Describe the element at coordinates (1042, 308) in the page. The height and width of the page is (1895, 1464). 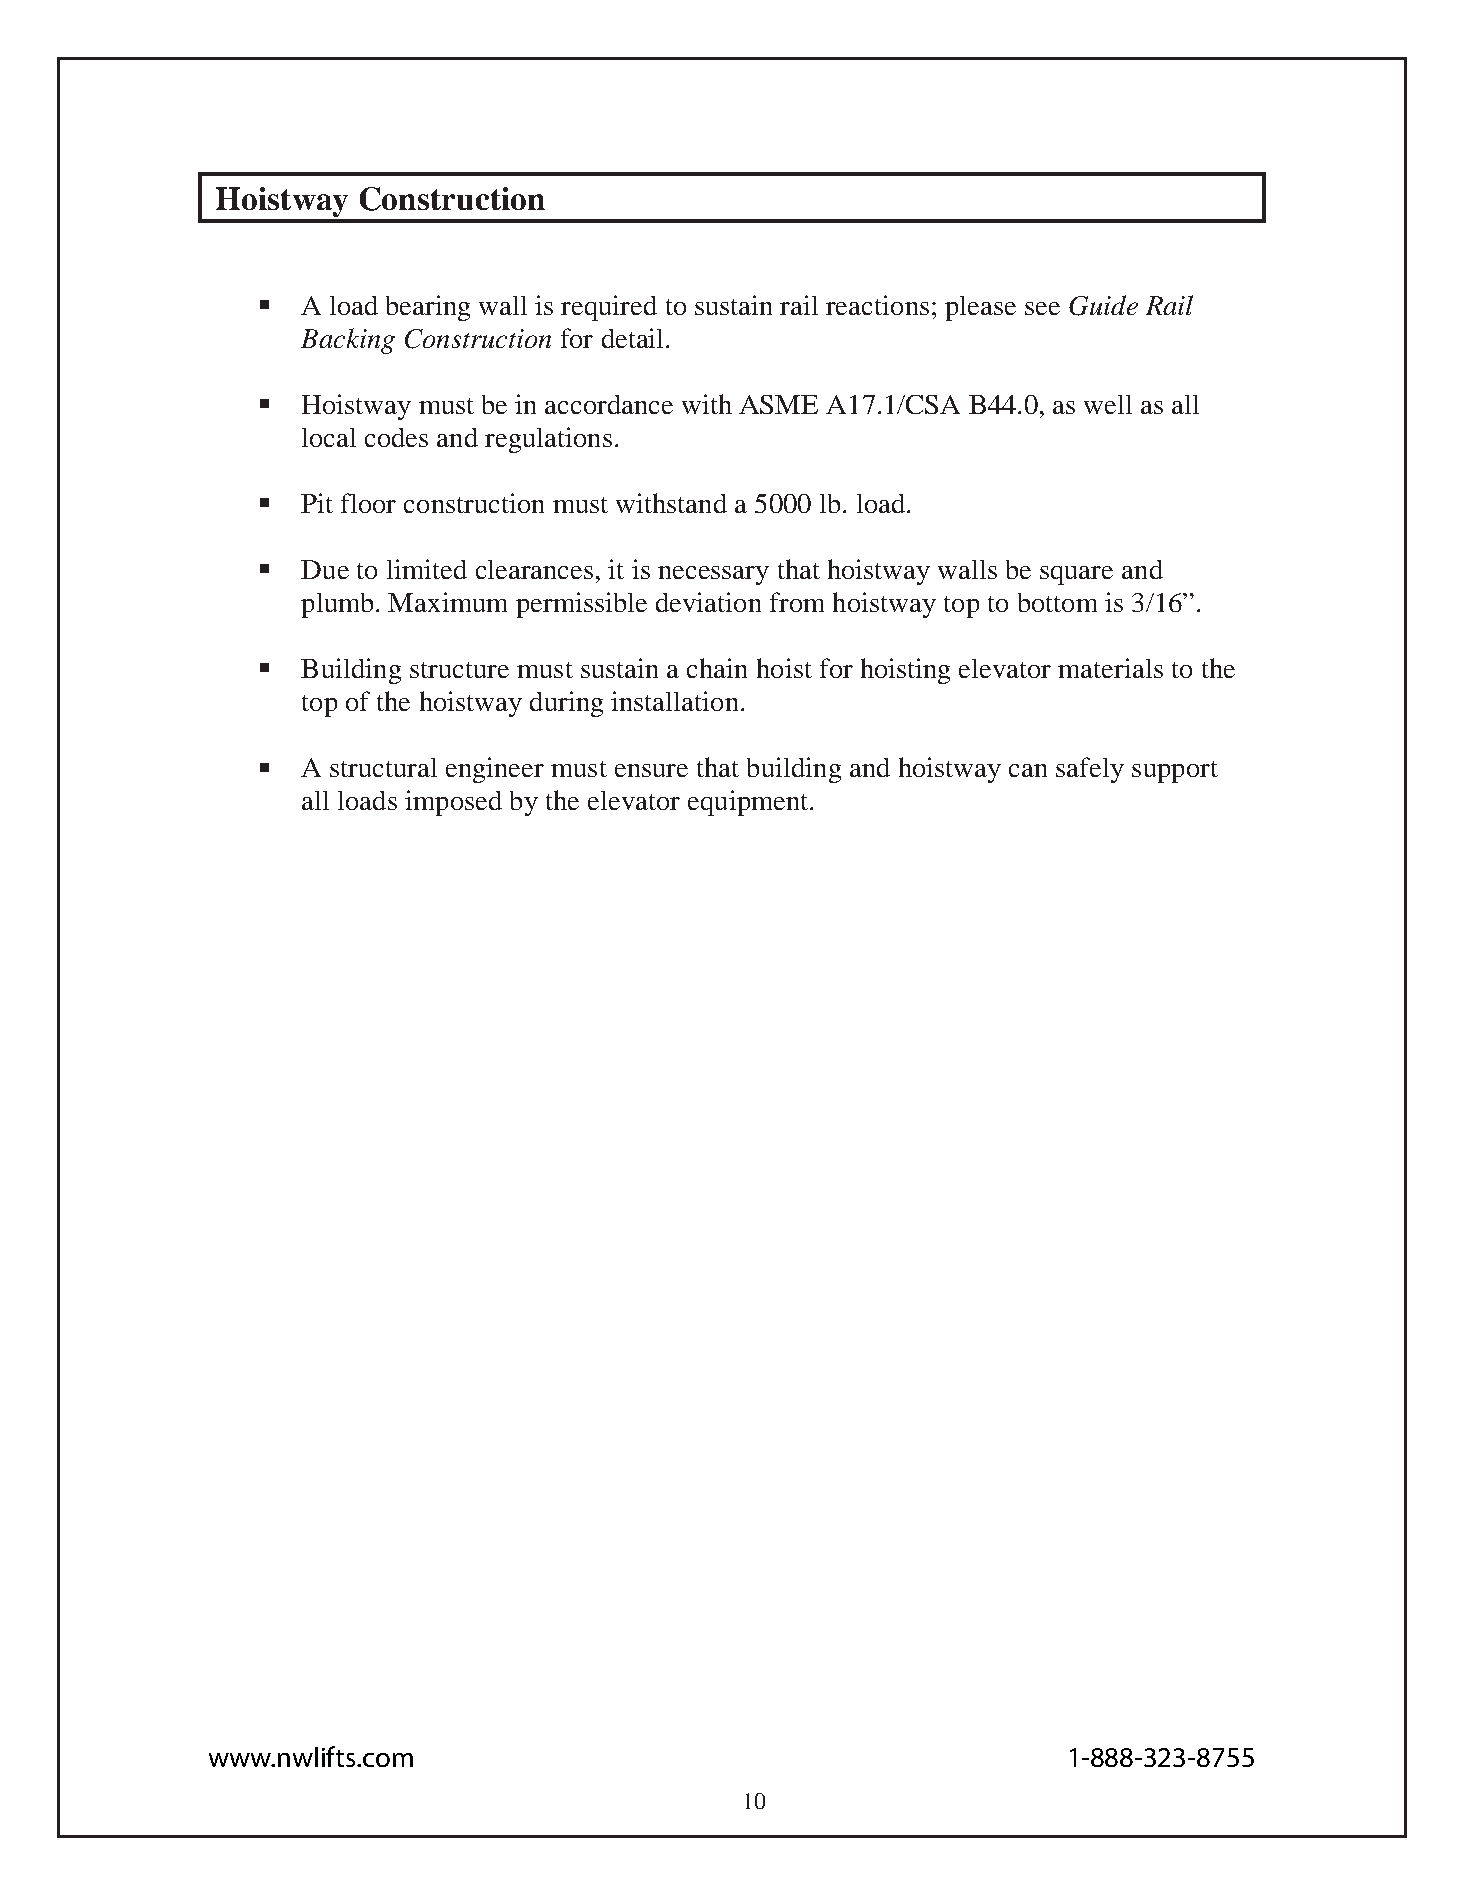
I see `see` at that location.
